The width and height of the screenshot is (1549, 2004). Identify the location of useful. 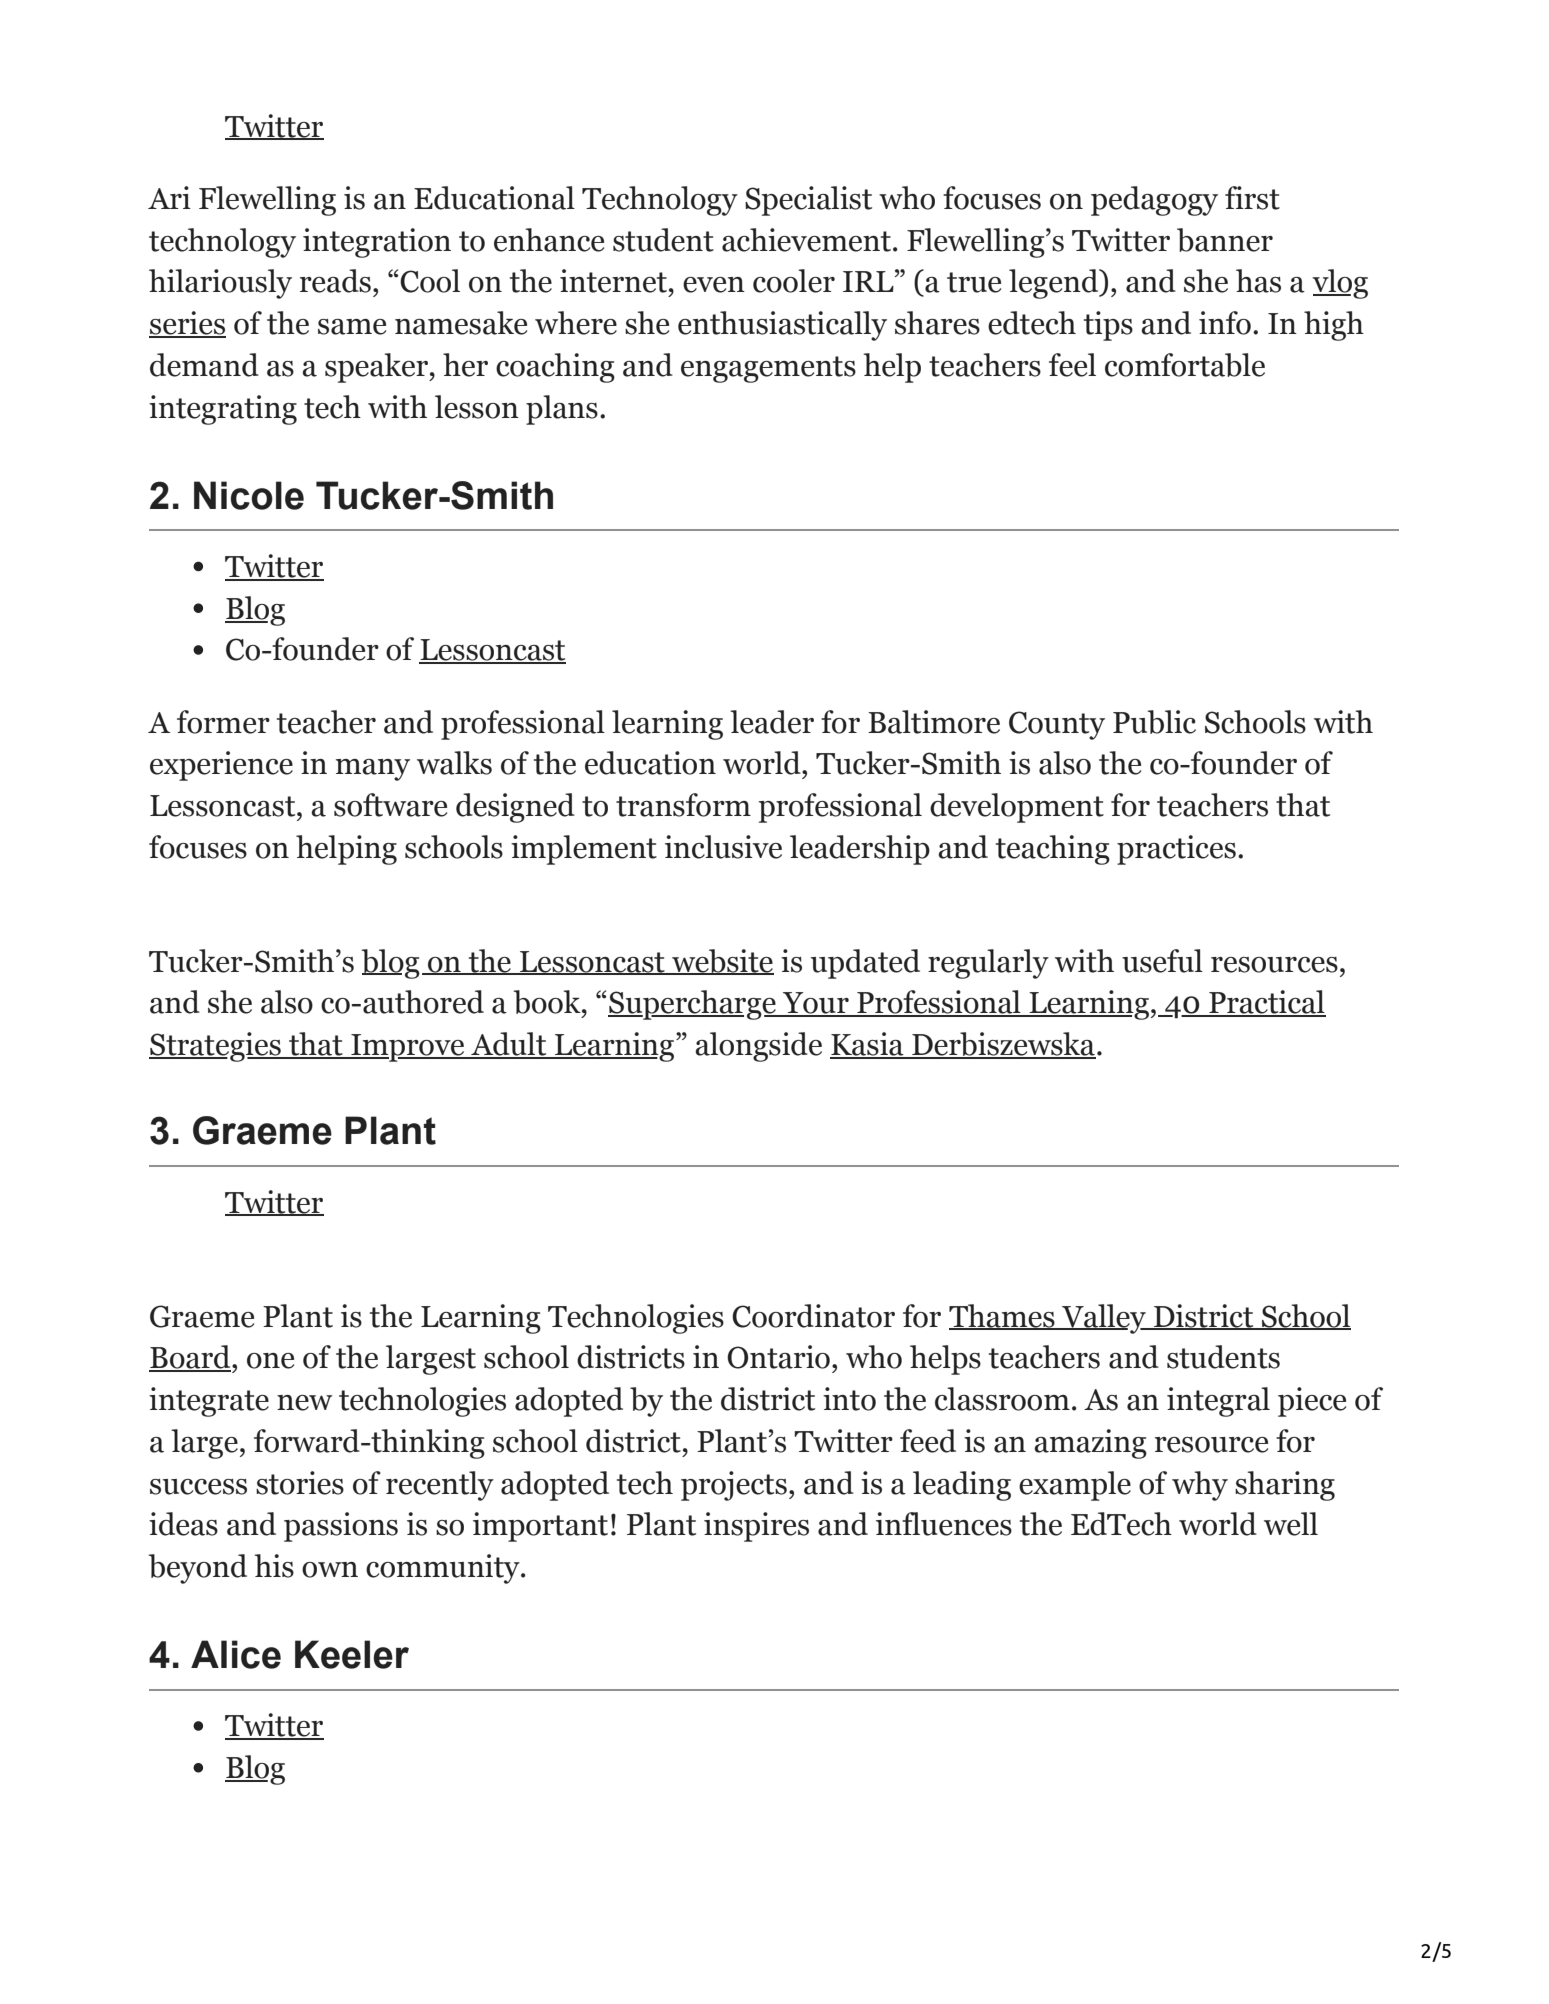
(1162, 961).
